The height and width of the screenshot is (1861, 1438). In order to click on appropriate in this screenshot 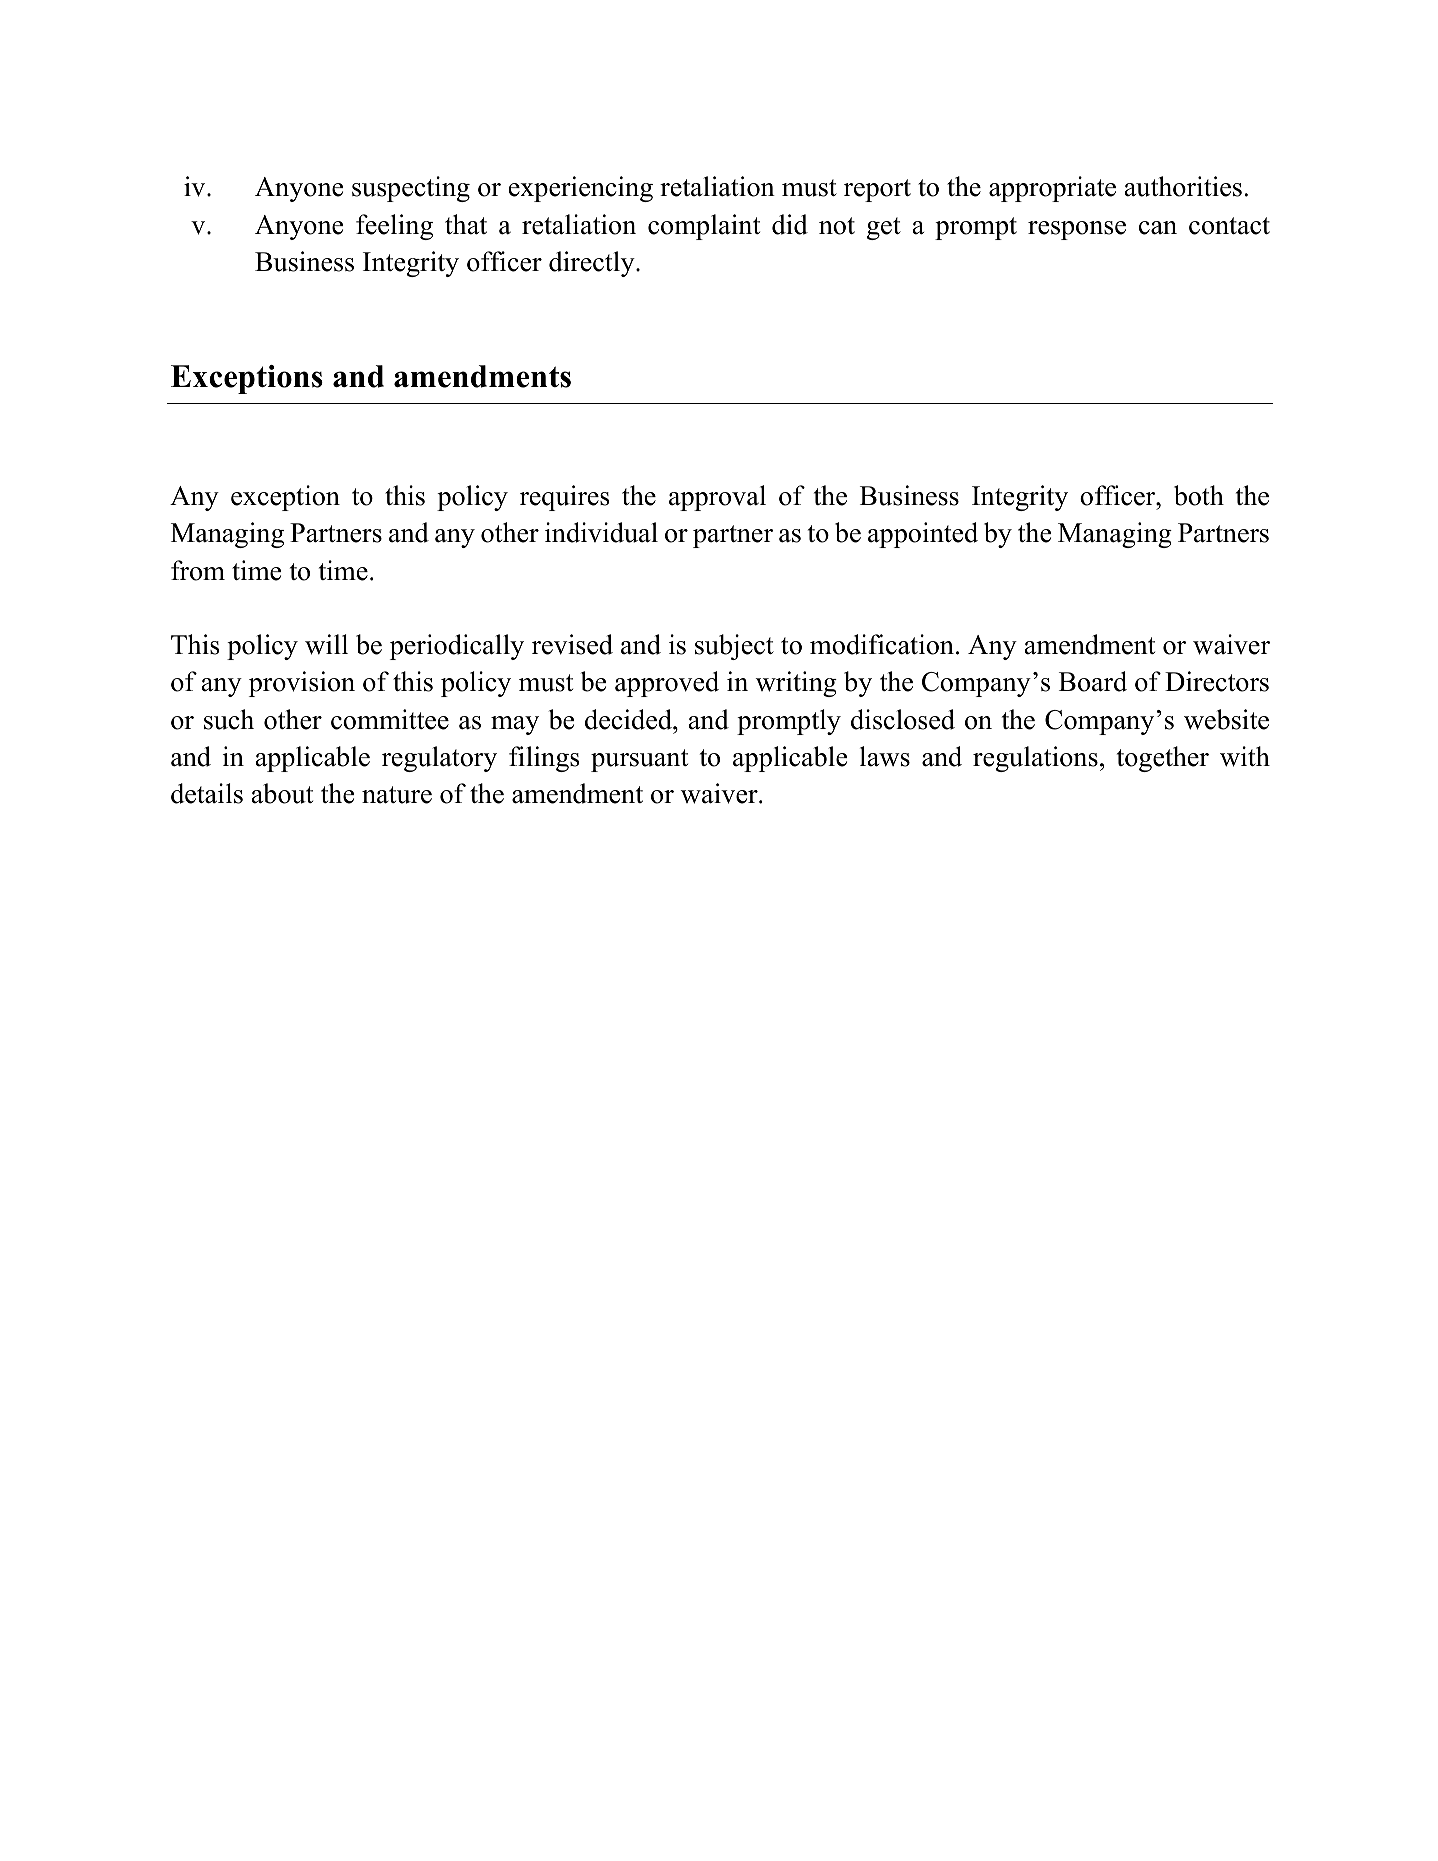, I will do `click(1052, 189)`.
